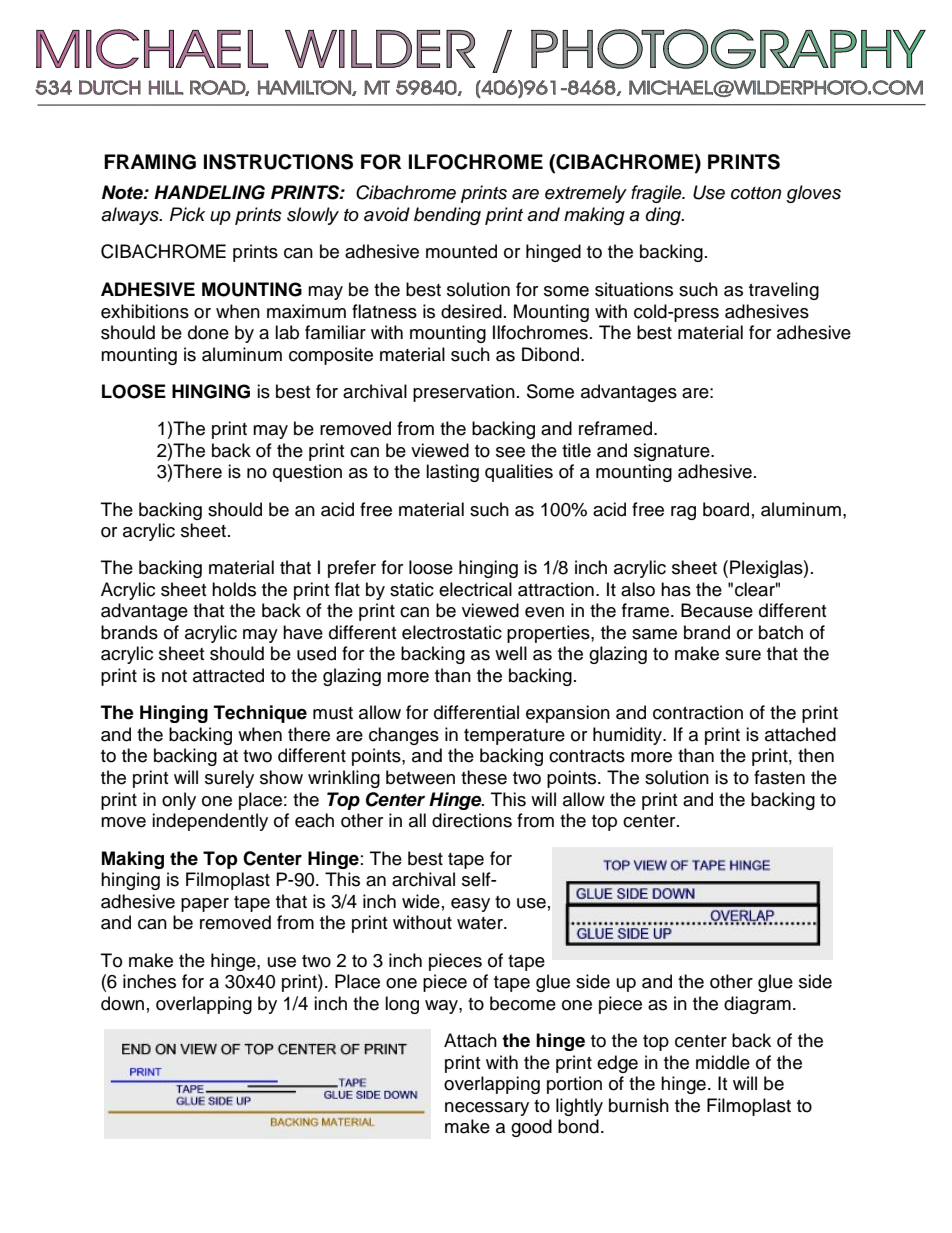  Describe the element at coordinates (461, 251) in the screenshot. I see `mounted` at that location.
